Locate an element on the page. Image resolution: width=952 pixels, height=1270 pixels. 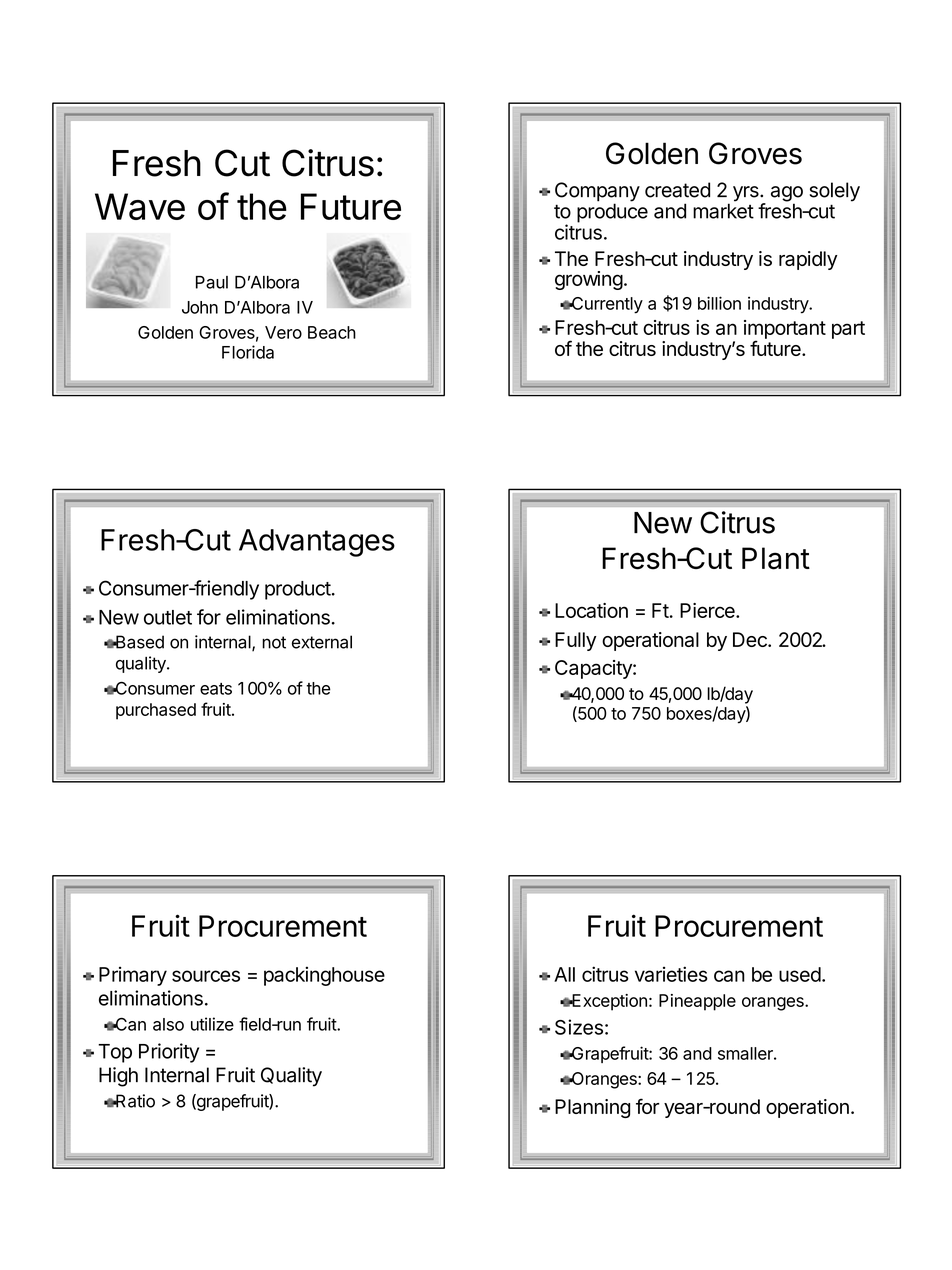
Planning is located at coordinates (592, 1108).
